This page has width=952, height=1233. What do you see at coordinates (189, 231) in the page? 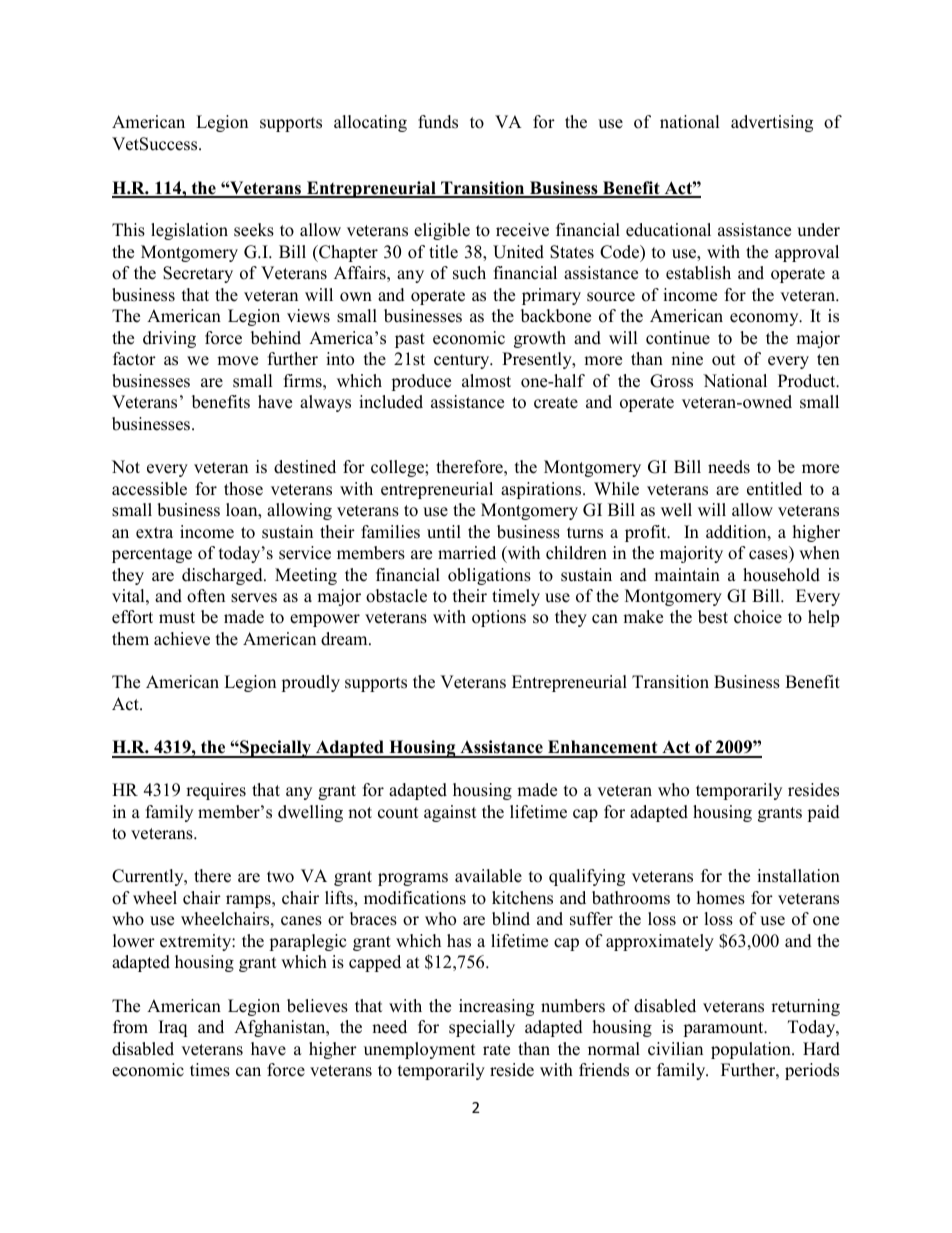
I see `legislation` at bounding box center [189, 231].
